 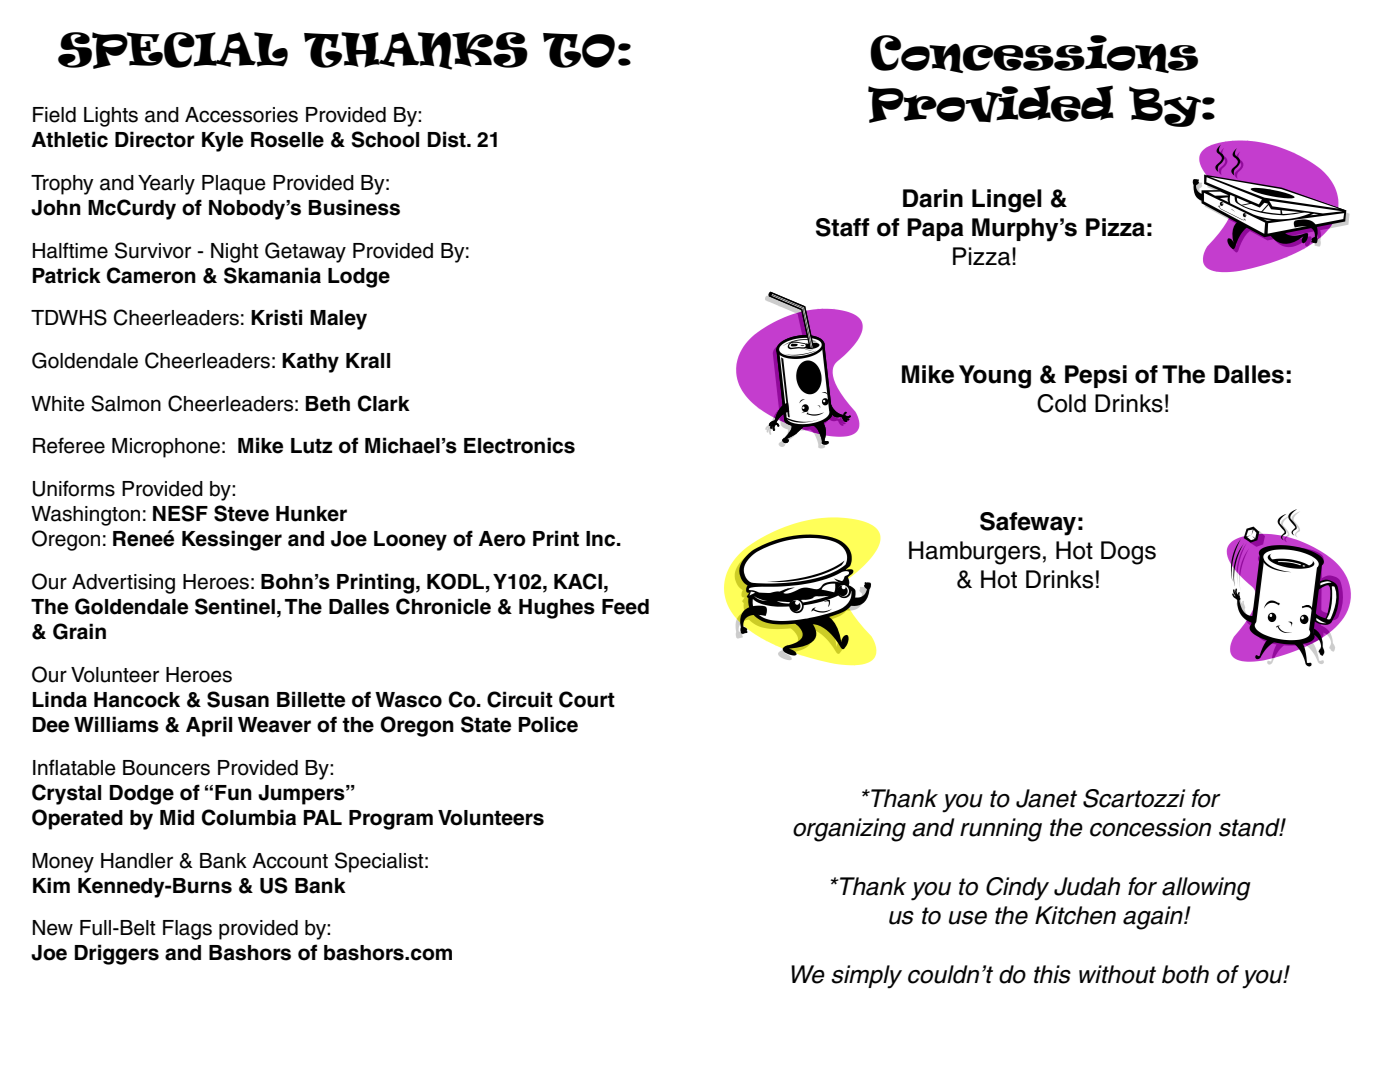 What do you see at coordinates (384, 403) in the screenshot?
I see `Clark` at bounding box center [384, 403].
